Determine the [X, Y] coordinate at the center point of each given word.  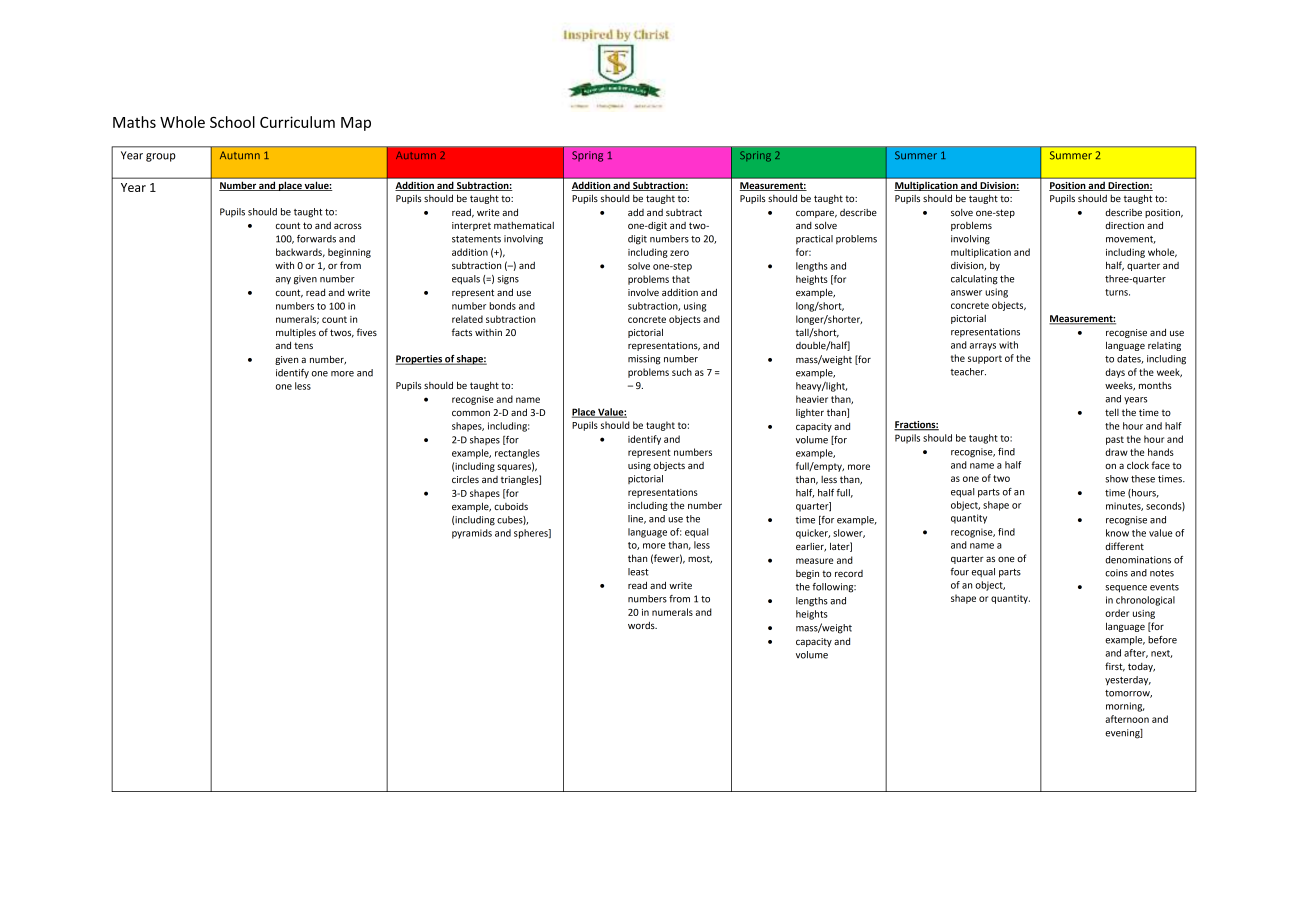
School [232, 122]
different [1124, 546]
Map [356, 124]
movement [1131, 240]
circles [465, 479]
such [682, 372]
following [834, 588]
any [283, 280]
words [642, 625]
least [638, 572]
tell [1112, 412]
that [681, 279]
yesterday [1128, 681]
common [471, 413]
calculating [974, 280]
